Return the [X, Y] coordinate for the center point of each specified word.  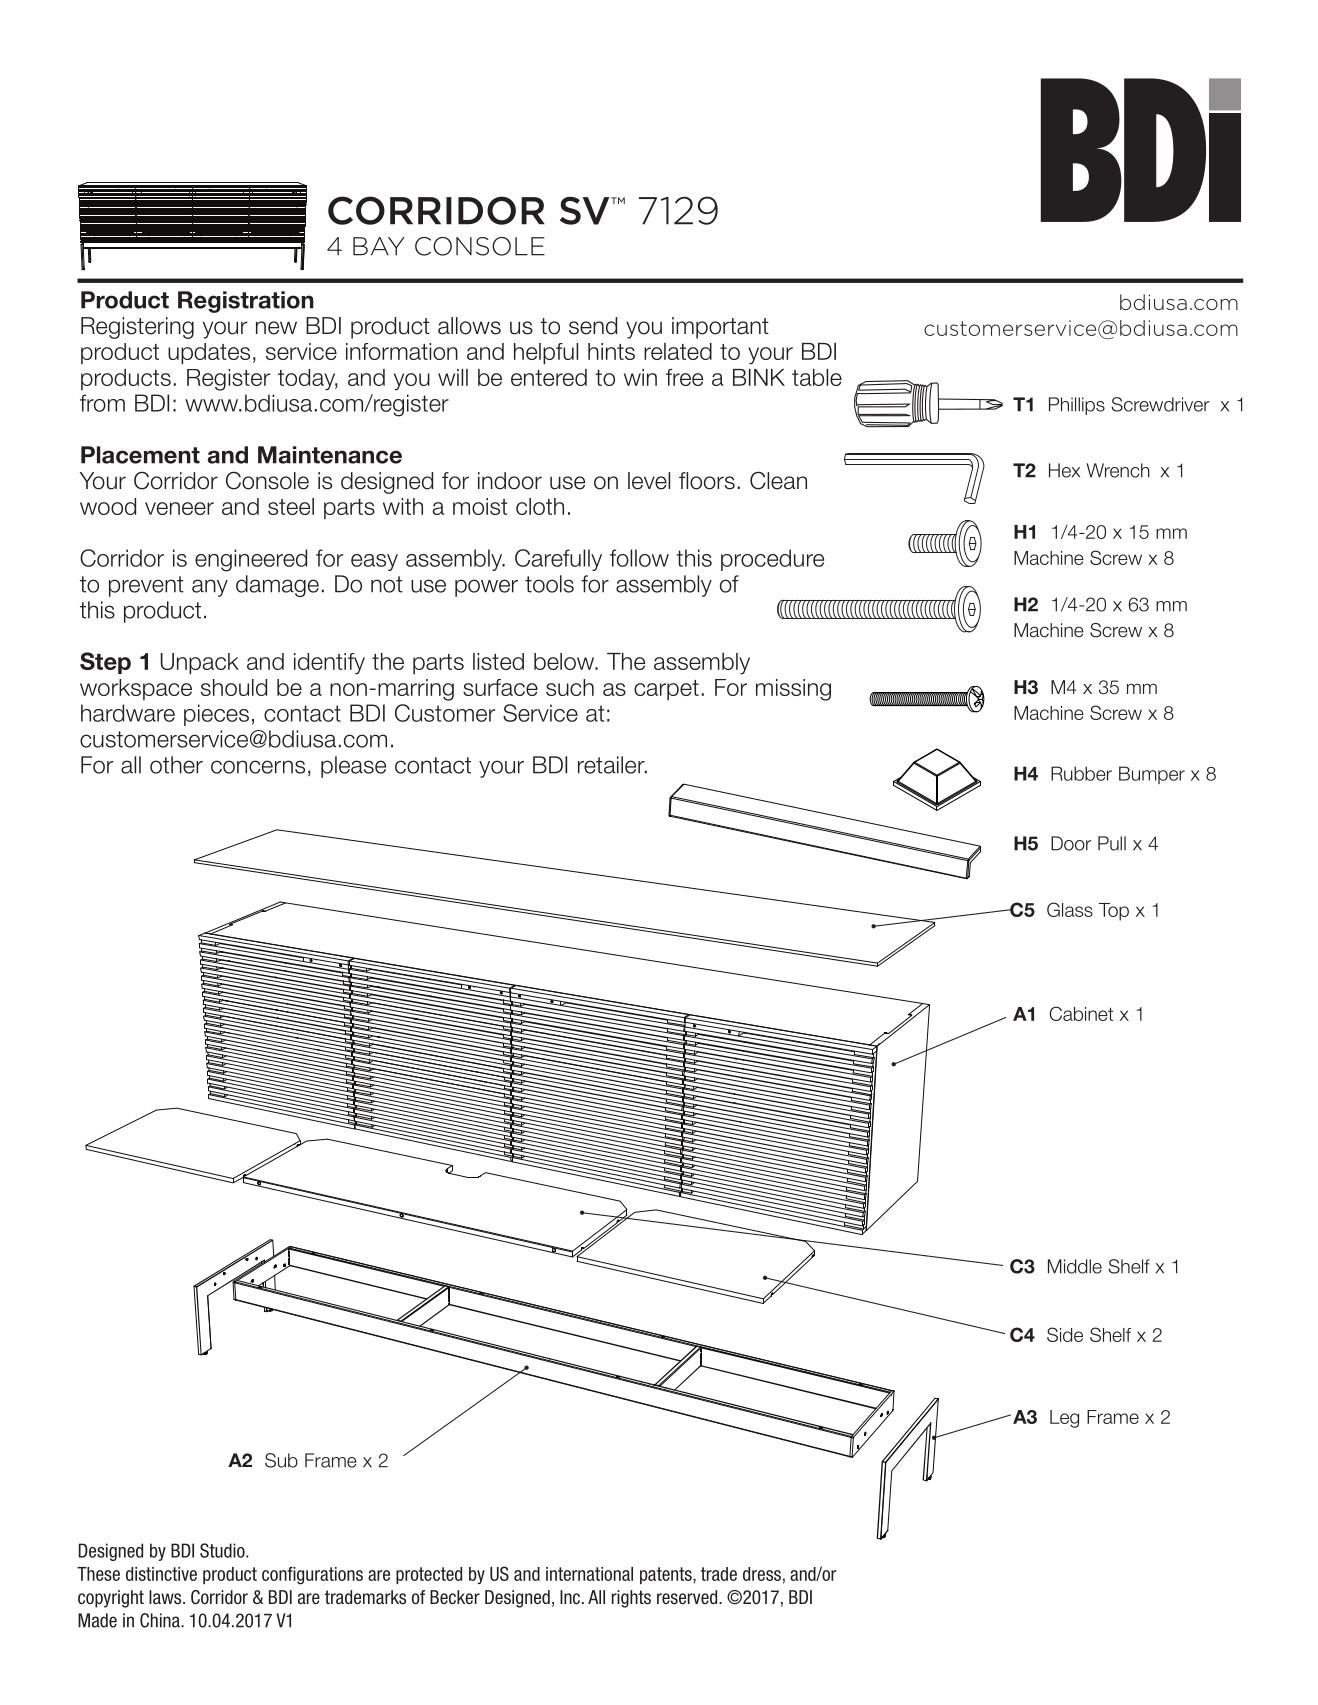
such [570, 687]
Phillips [1077, 406]
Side [1065, 1334]
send [593, 326]
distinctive [161, 1574]
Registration [246, 302]
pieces [216, 715]
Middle [1075, 1266]
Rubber [1081, 773]
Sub [281, 1460]
